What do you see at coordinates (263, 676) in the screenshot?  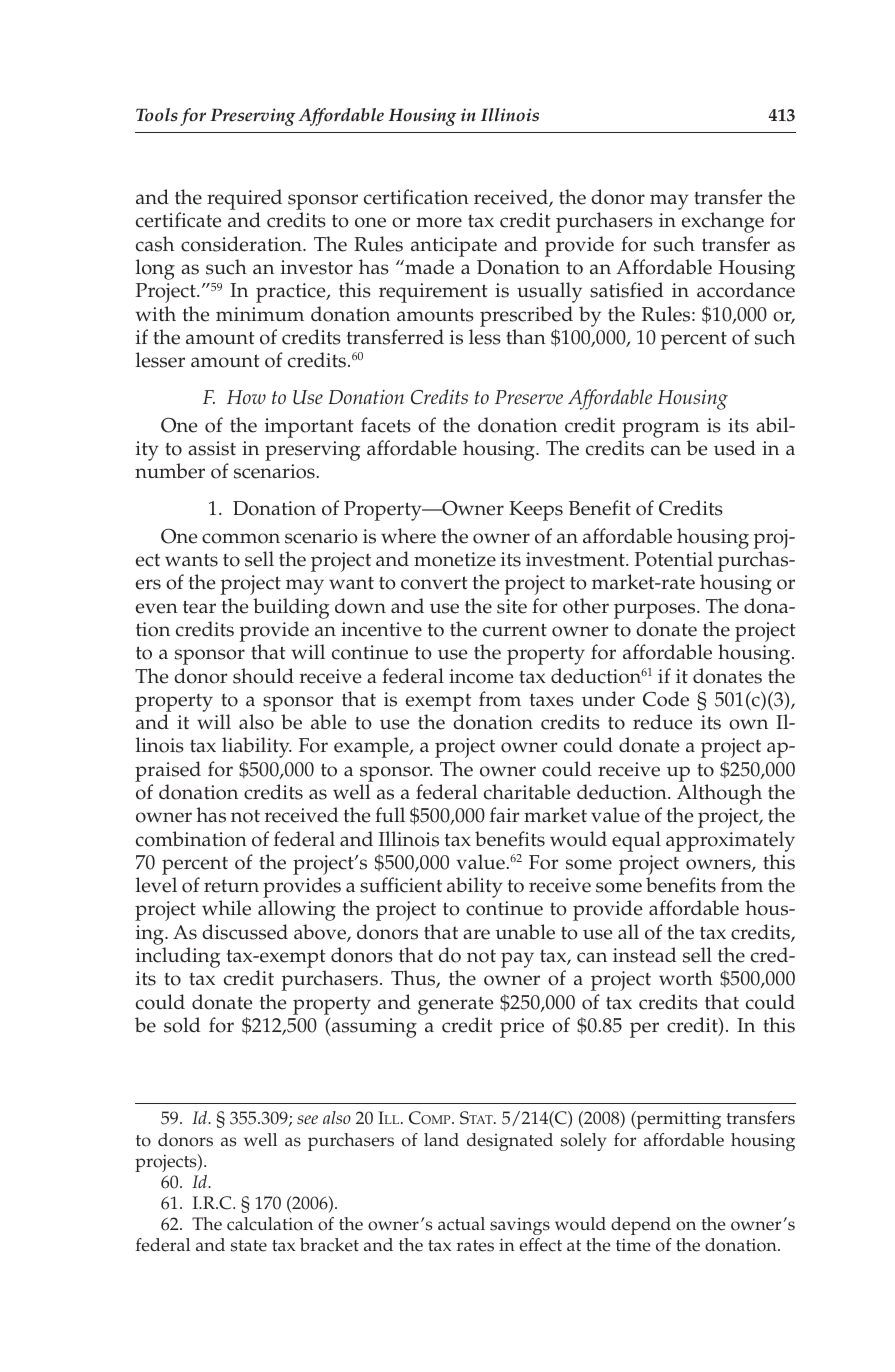 I see `should` at bounding box center [263, 676].
